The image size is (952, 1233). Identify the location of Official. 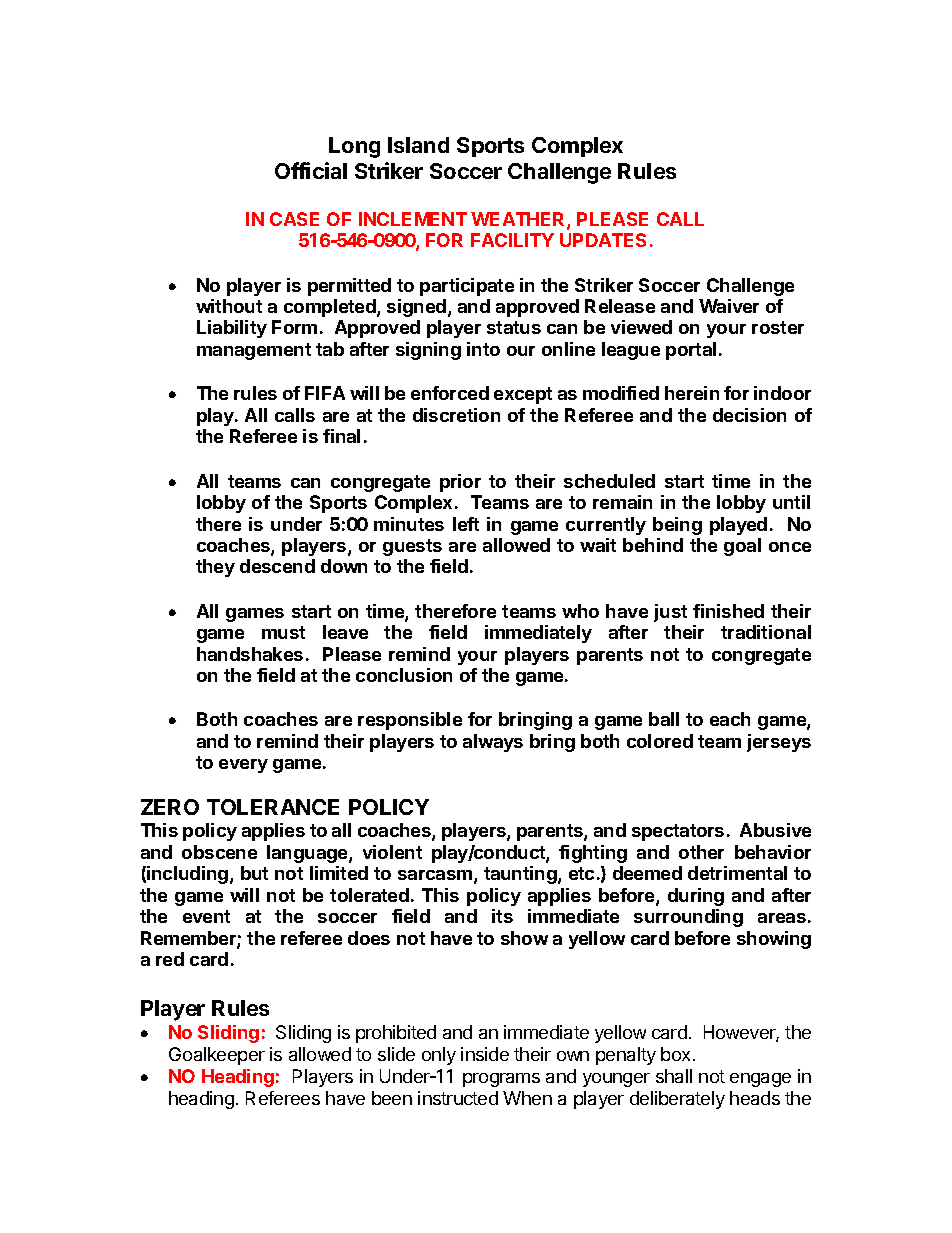
(311, 170).
